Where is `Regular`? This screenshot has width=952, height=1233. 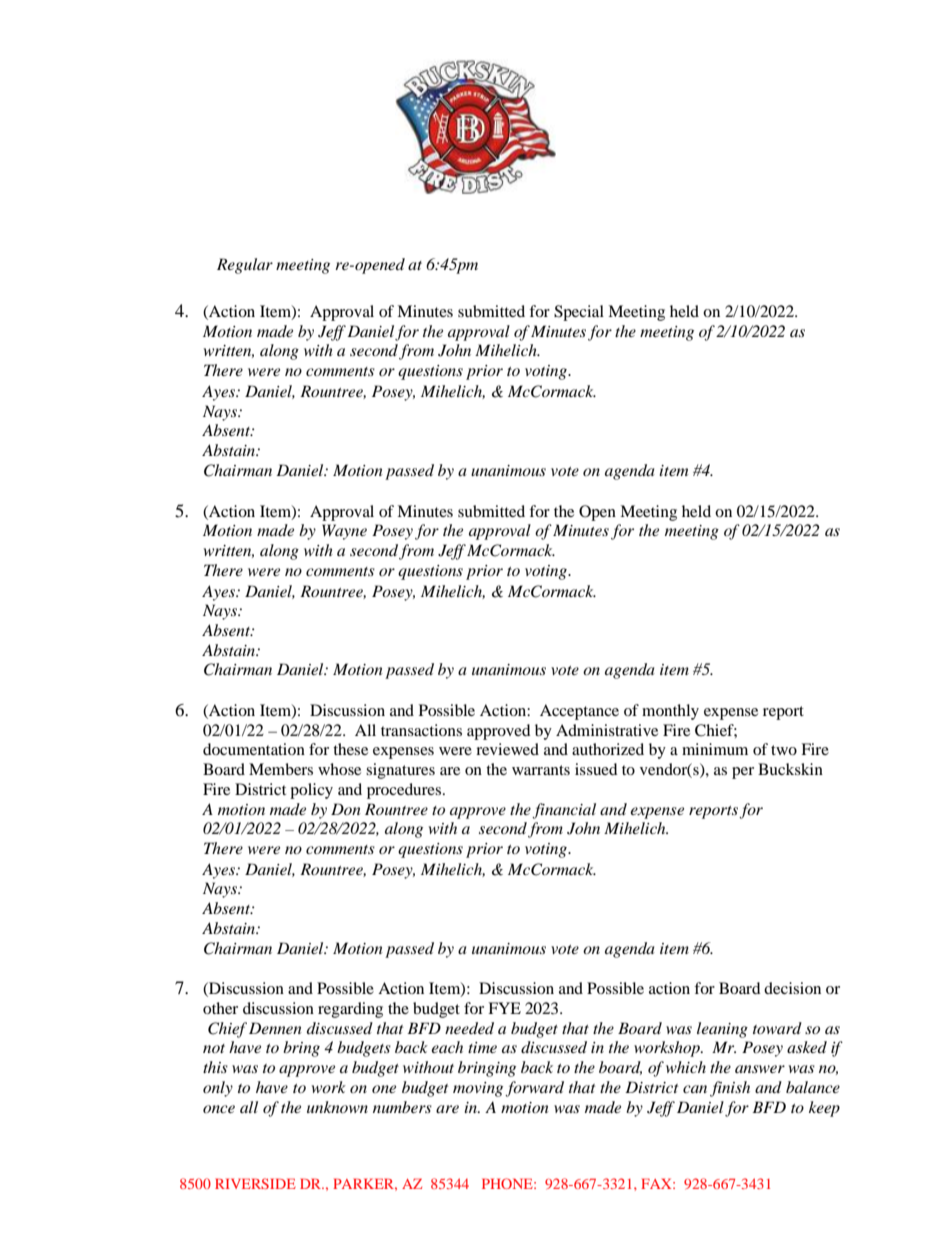 Regular is located at coordinates (245, 266).
